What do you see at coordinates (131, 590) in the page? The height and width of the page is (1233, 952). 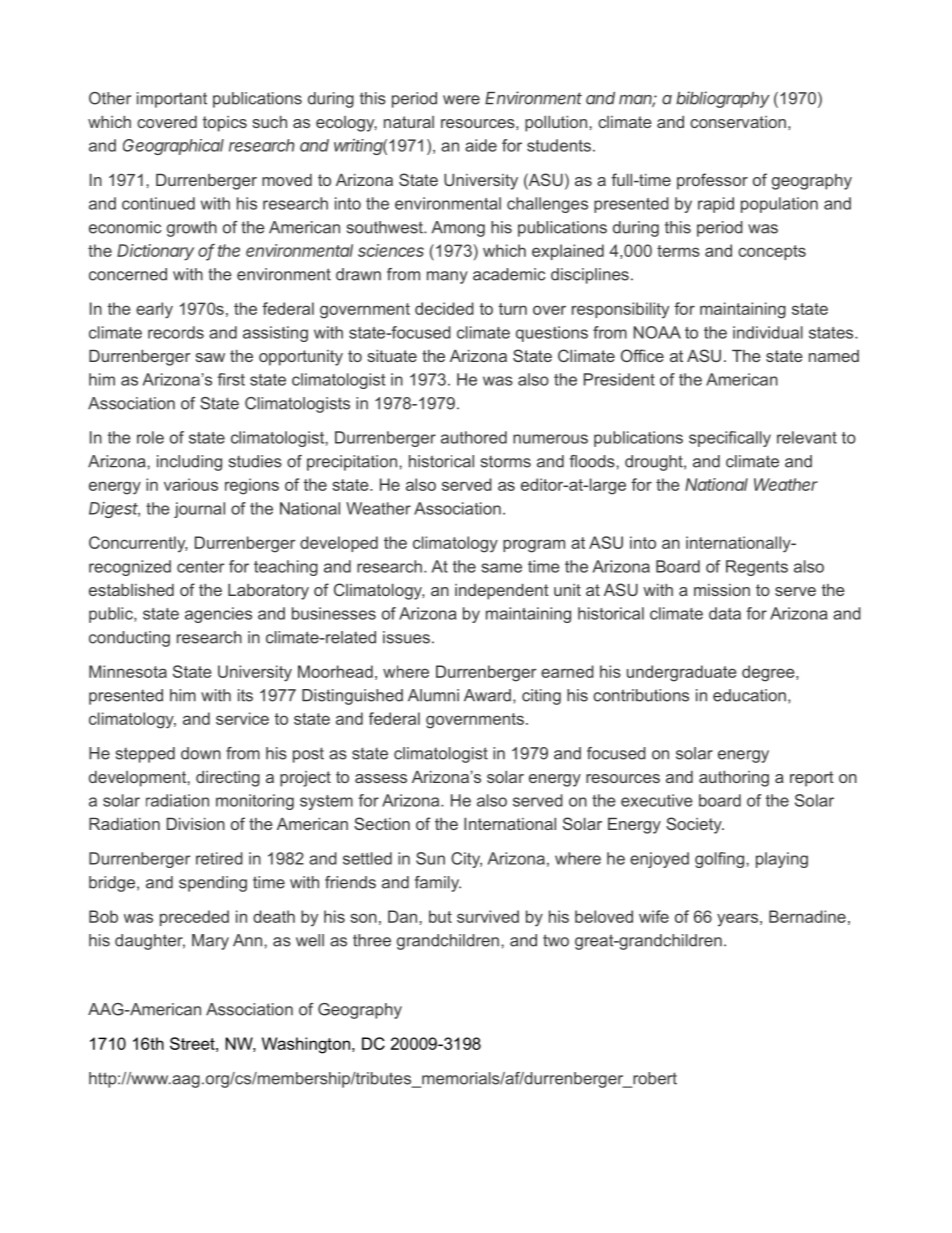 I see `established` at bounding box center [131, 590].
